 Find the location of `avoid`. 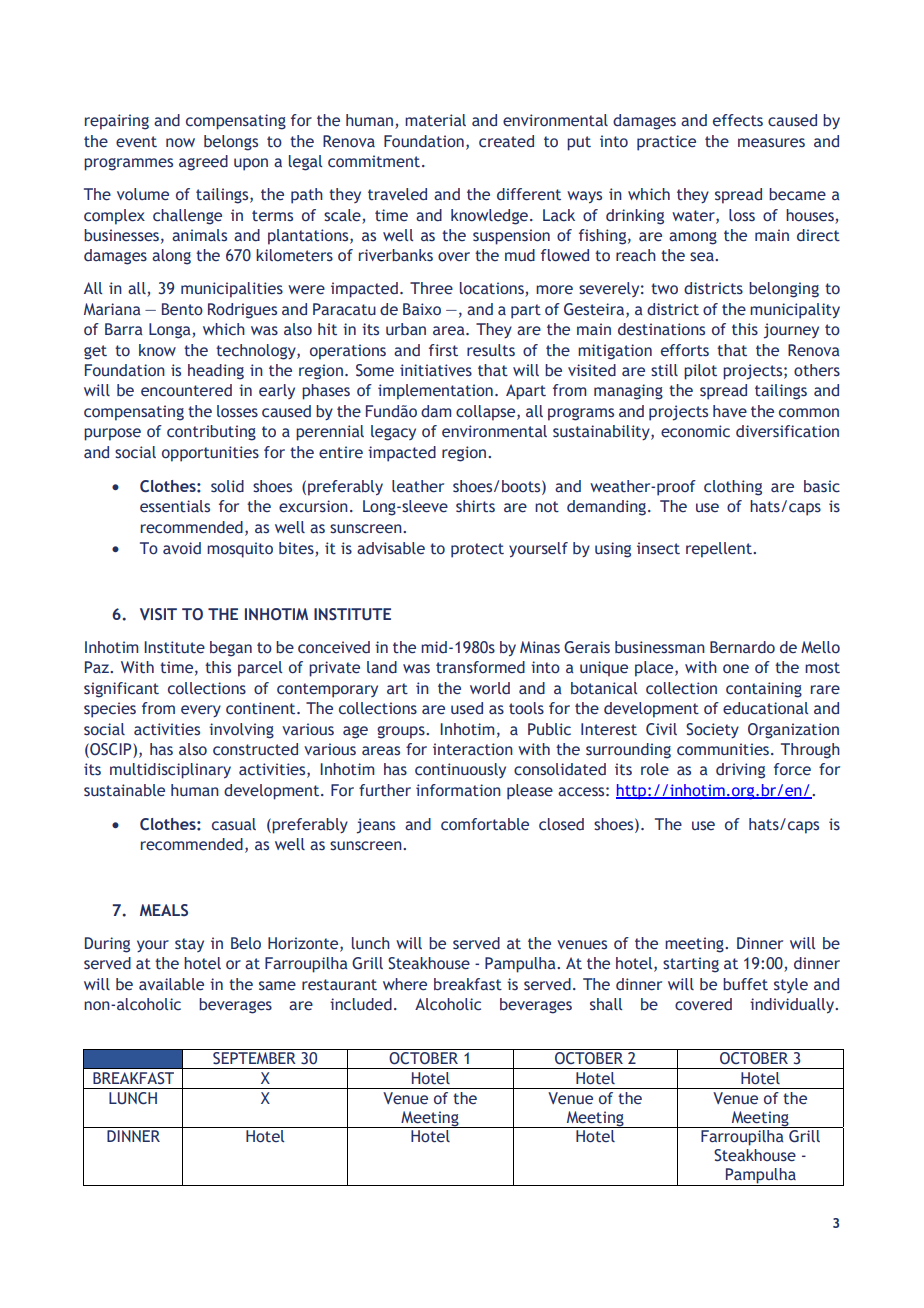

avoid is located at coordinates (182, 548).
